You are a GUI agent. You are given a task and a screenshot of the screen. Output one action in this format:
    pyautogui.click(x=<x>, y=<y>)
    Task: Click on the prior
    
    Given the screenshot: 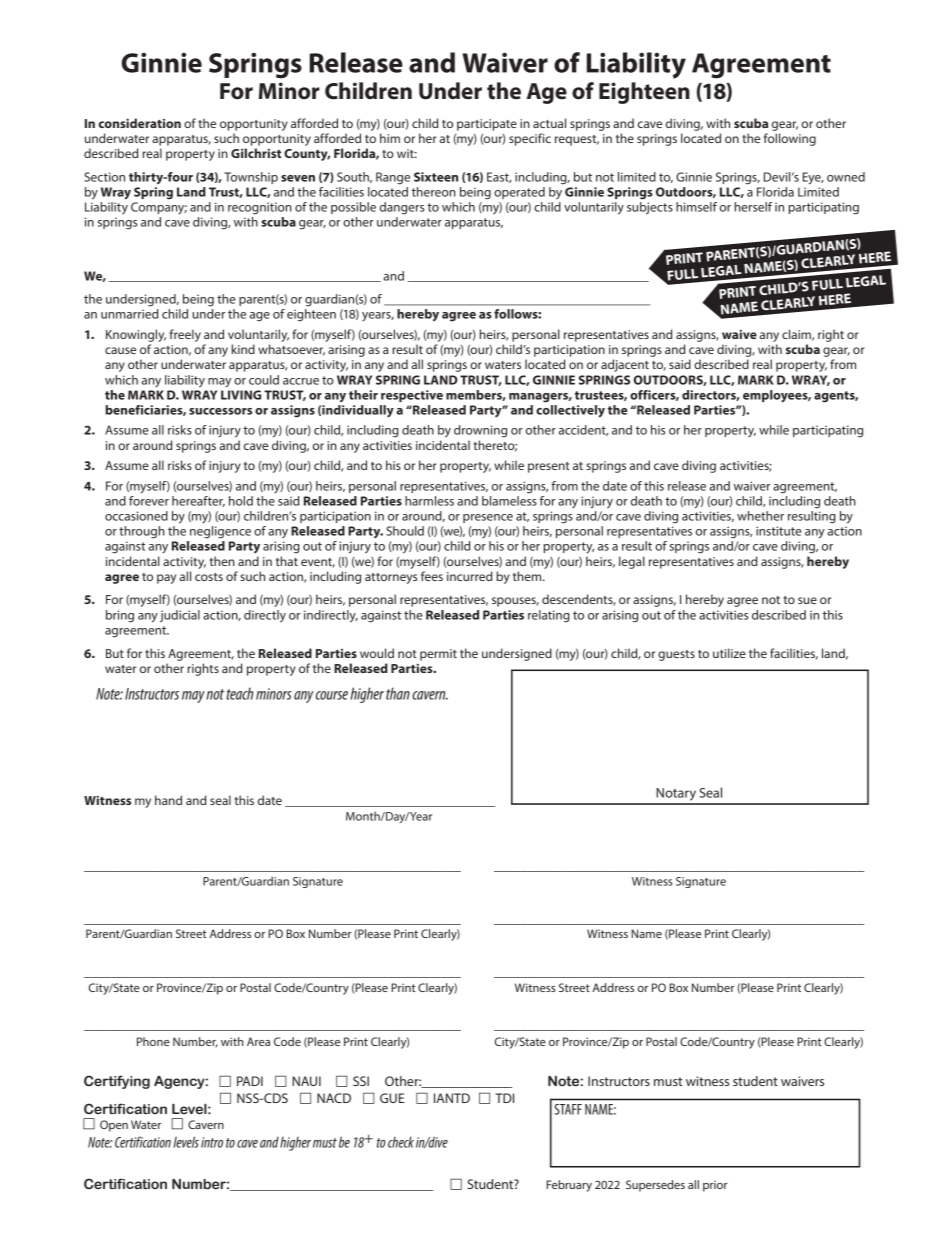 What is the action you would take?
    pyautogui.click(x=715, y=1186)
